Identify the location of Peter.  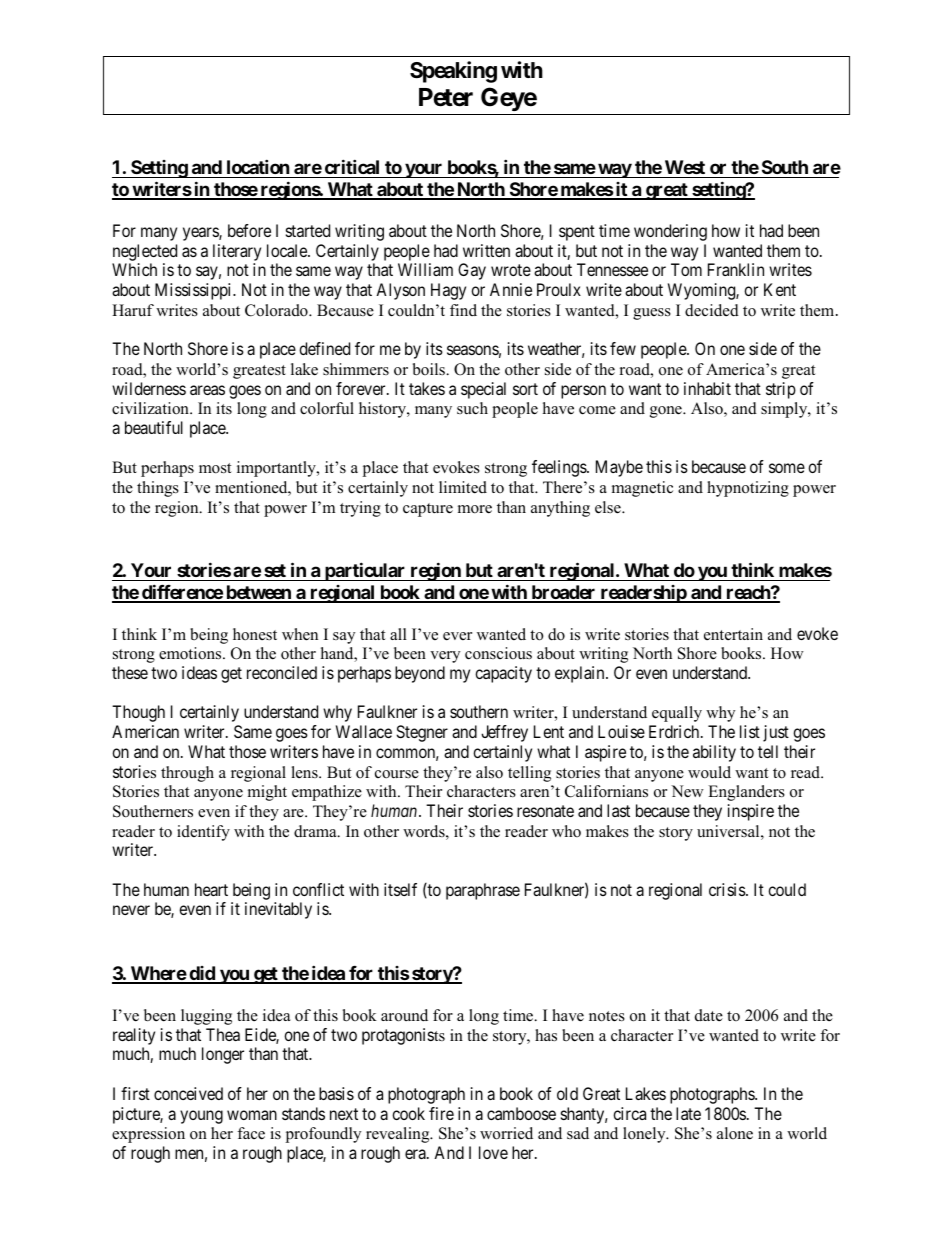
(446, 97).
